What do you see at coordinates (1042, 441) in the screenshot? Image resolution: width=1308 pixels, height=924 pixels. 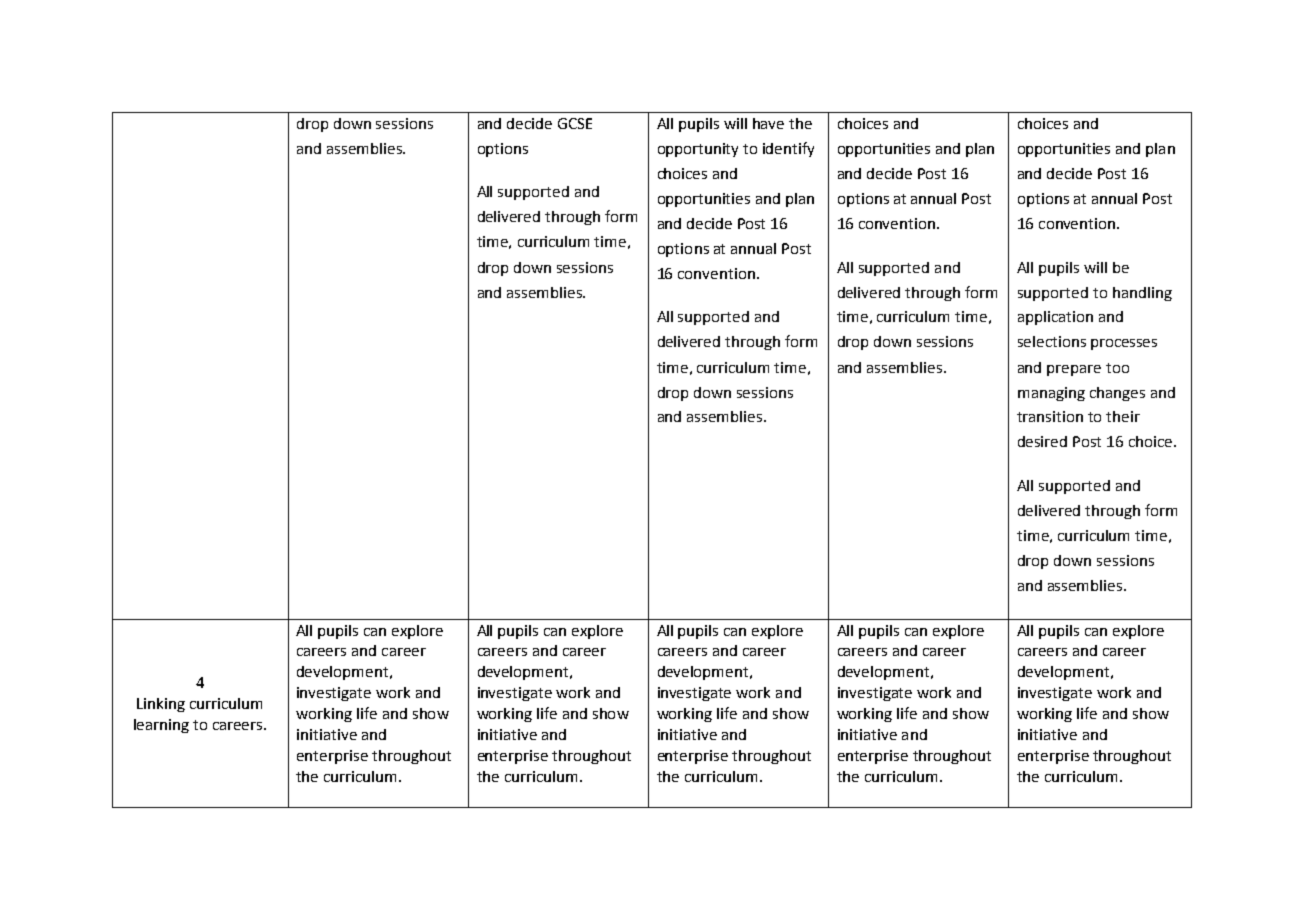 I see `desired` at bounding box center [1042, 441].
